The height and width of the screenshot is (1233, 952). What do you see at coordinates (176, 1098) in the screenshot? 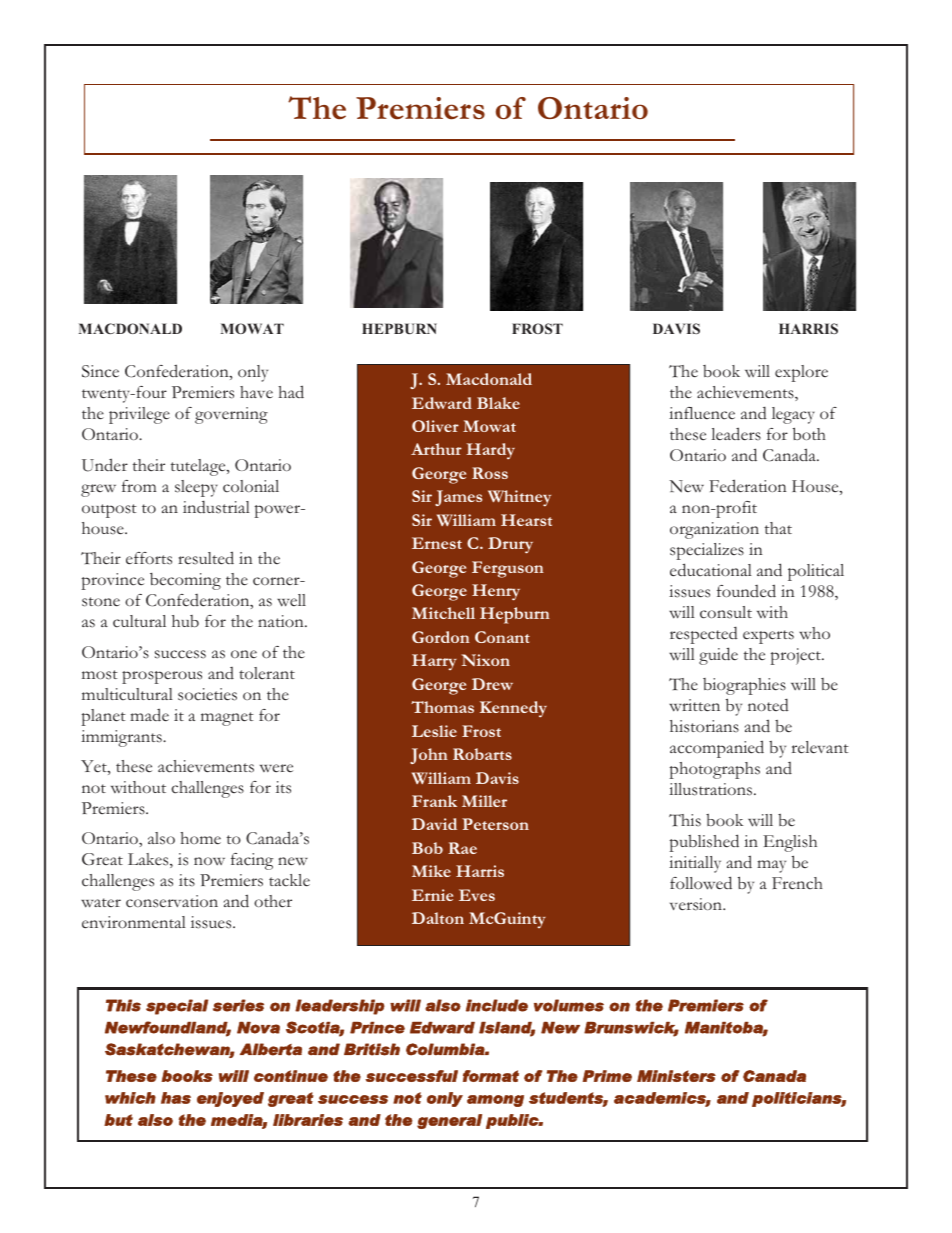
I see `has` at bounding box center [176, 1098].
